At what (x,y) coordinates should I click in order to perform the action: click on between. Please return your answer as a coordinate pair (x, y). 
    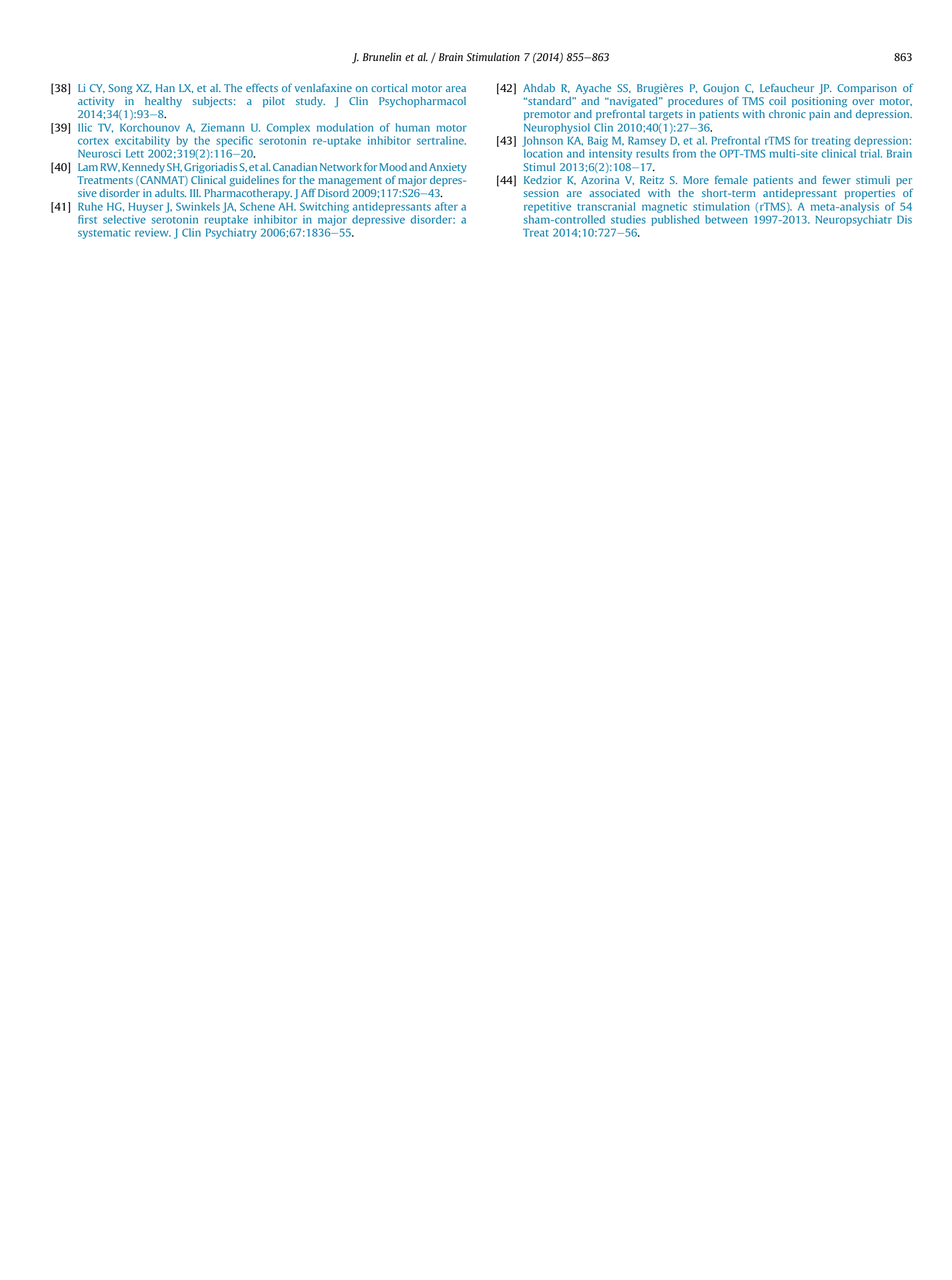
    Looking at the image, I should click on (726, 219).
